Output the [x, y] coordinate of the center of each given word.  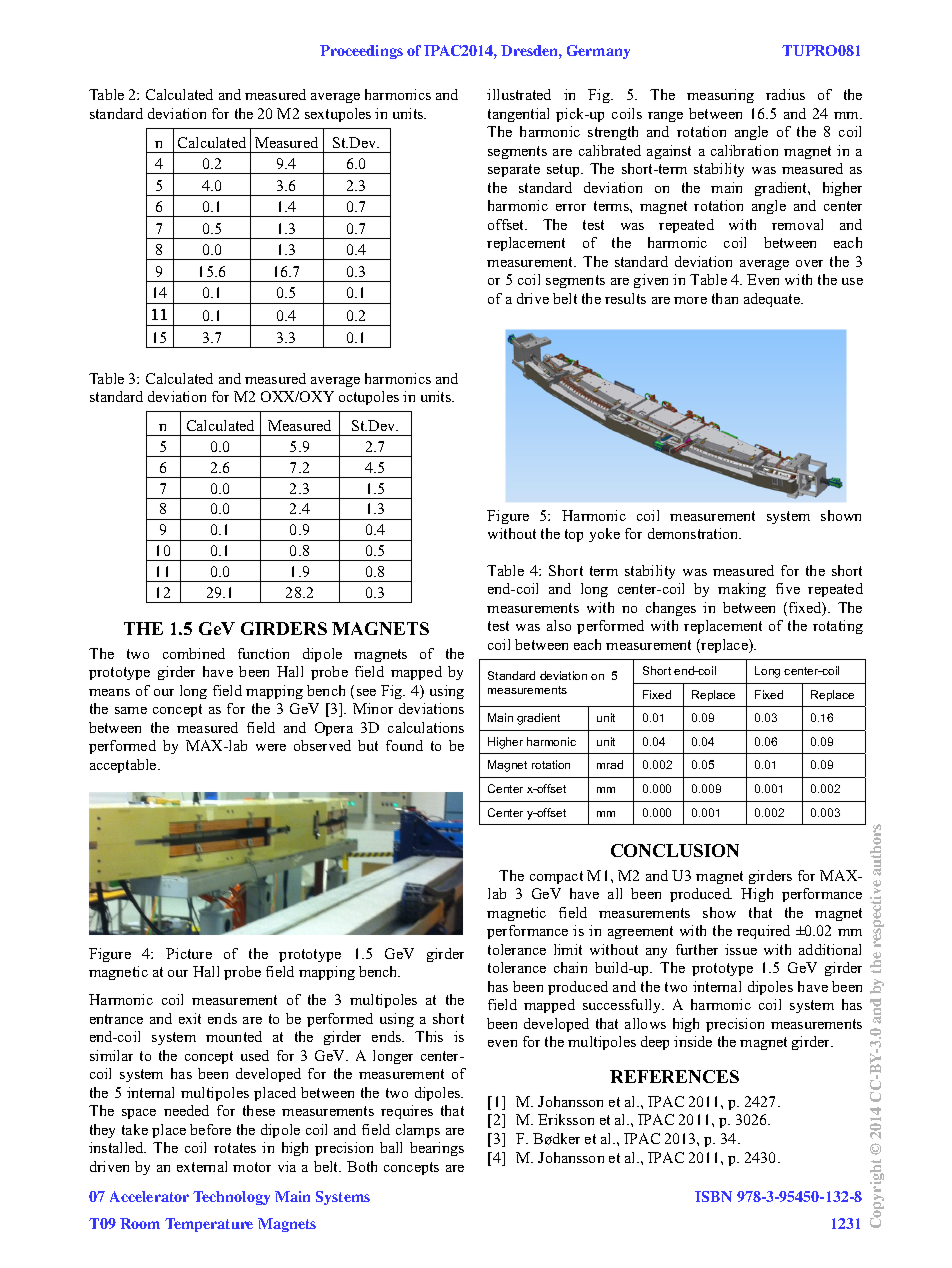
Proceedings [361, 52]
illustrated [519, 94]
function [263, 653]
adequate [773, 300]
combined [194, 653]
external [202, 1166]
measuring [720, 96]
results [625, 298]
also [559, 625]
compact [556, 877]
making [742, 590]
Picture [189, 953]
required [763, 932]
